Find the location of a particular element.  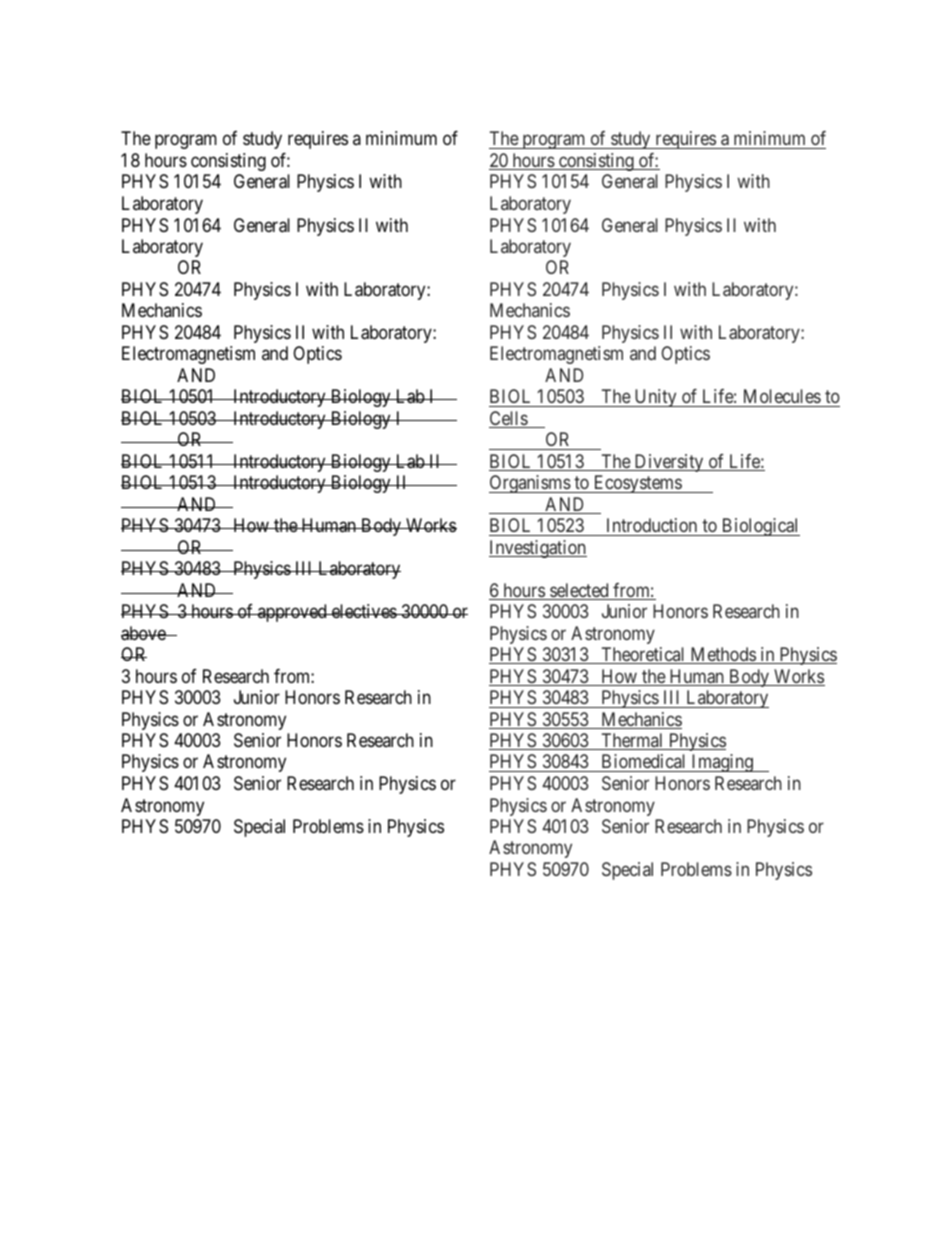

electives is located at coordinates (363, 611).
